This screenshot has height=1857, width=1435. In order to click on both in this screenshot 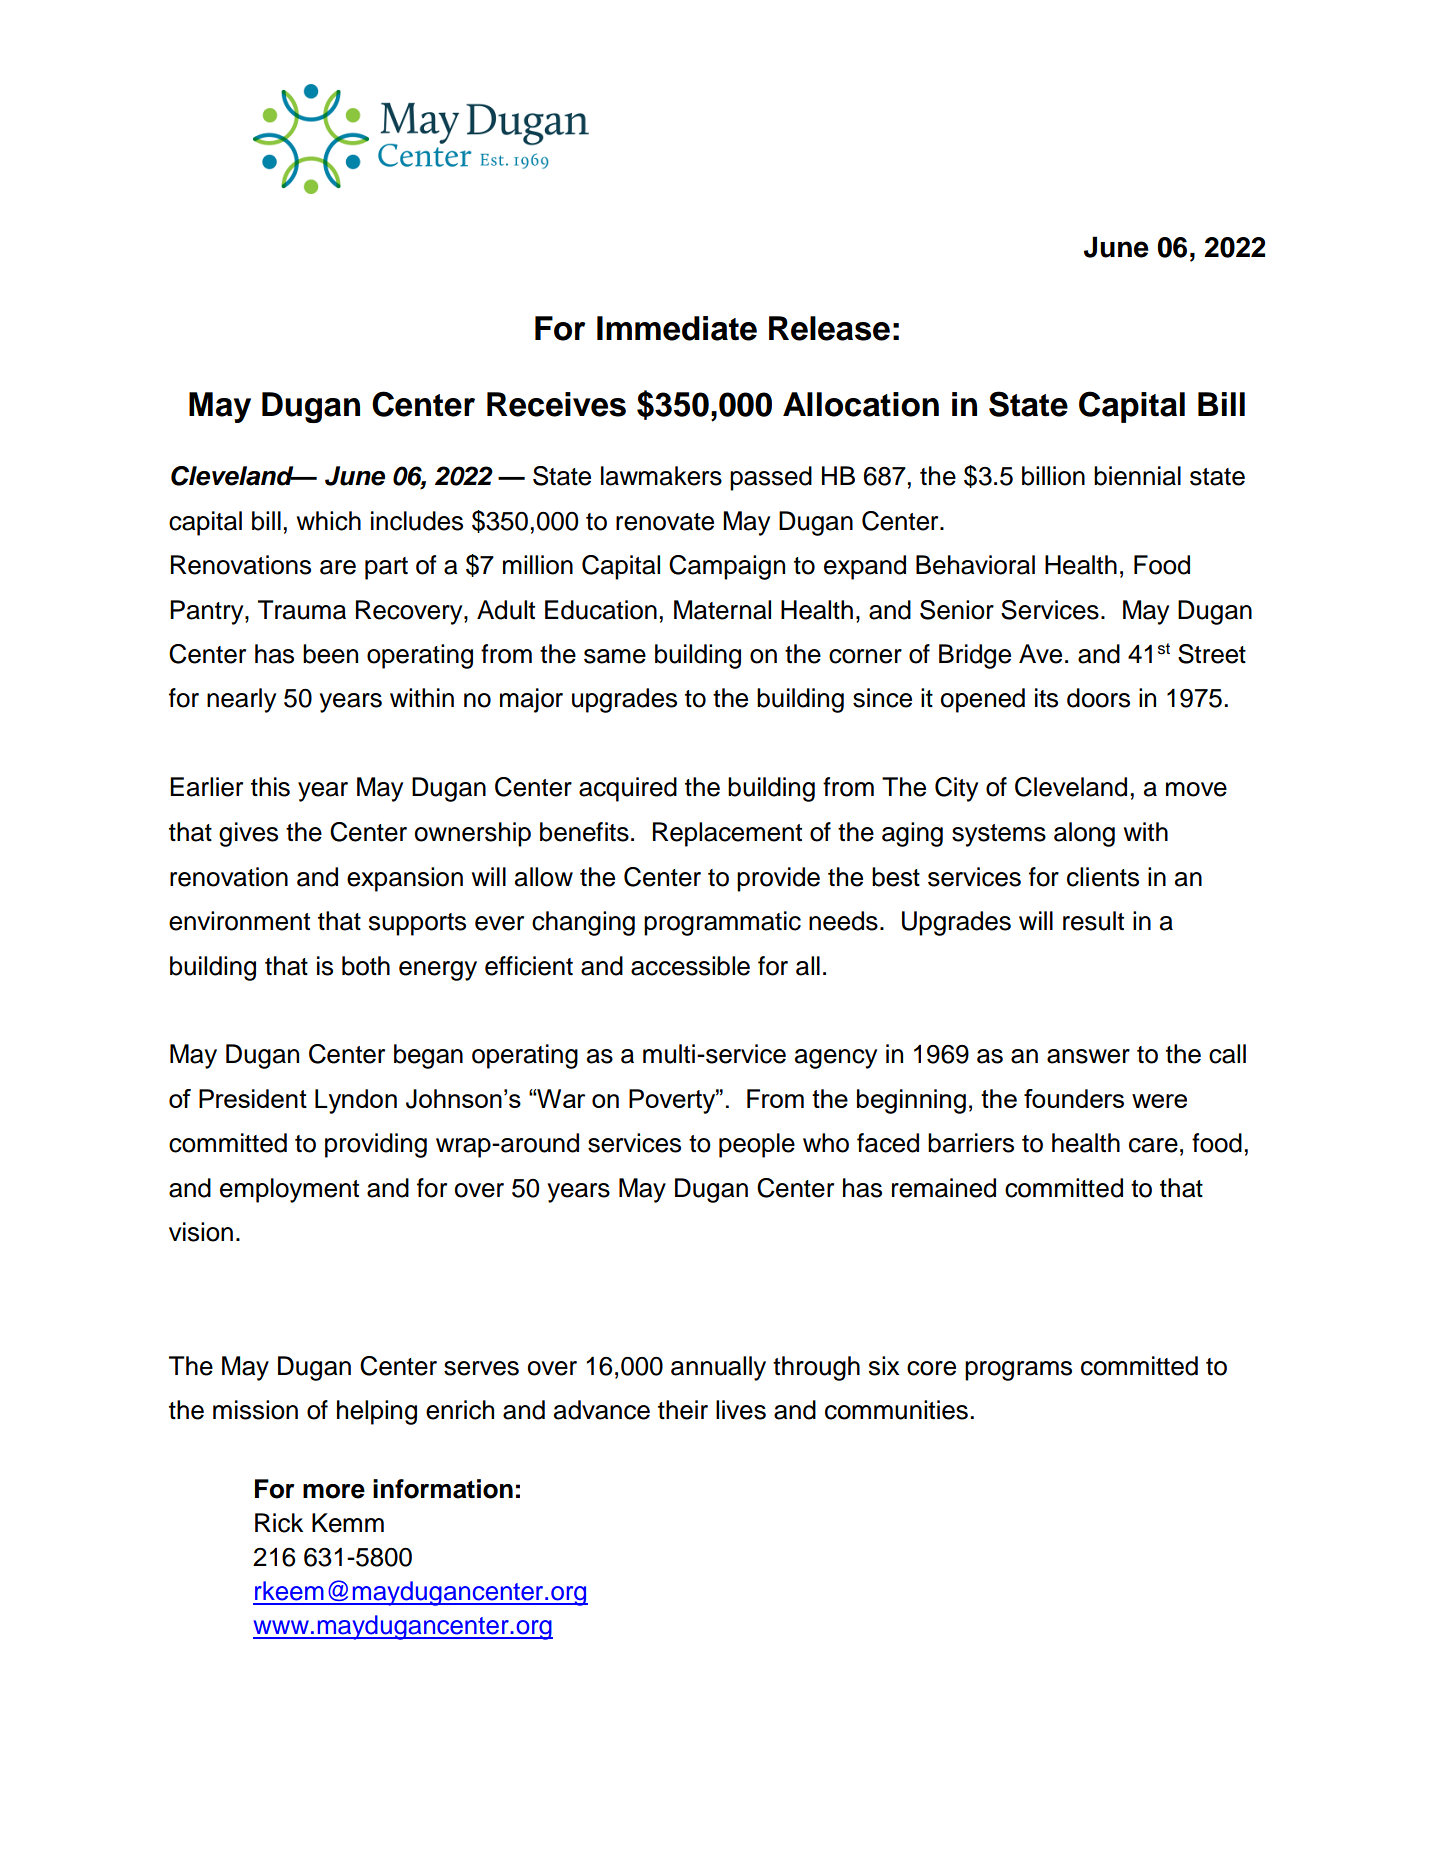, I will do `click(366, 966)`.
